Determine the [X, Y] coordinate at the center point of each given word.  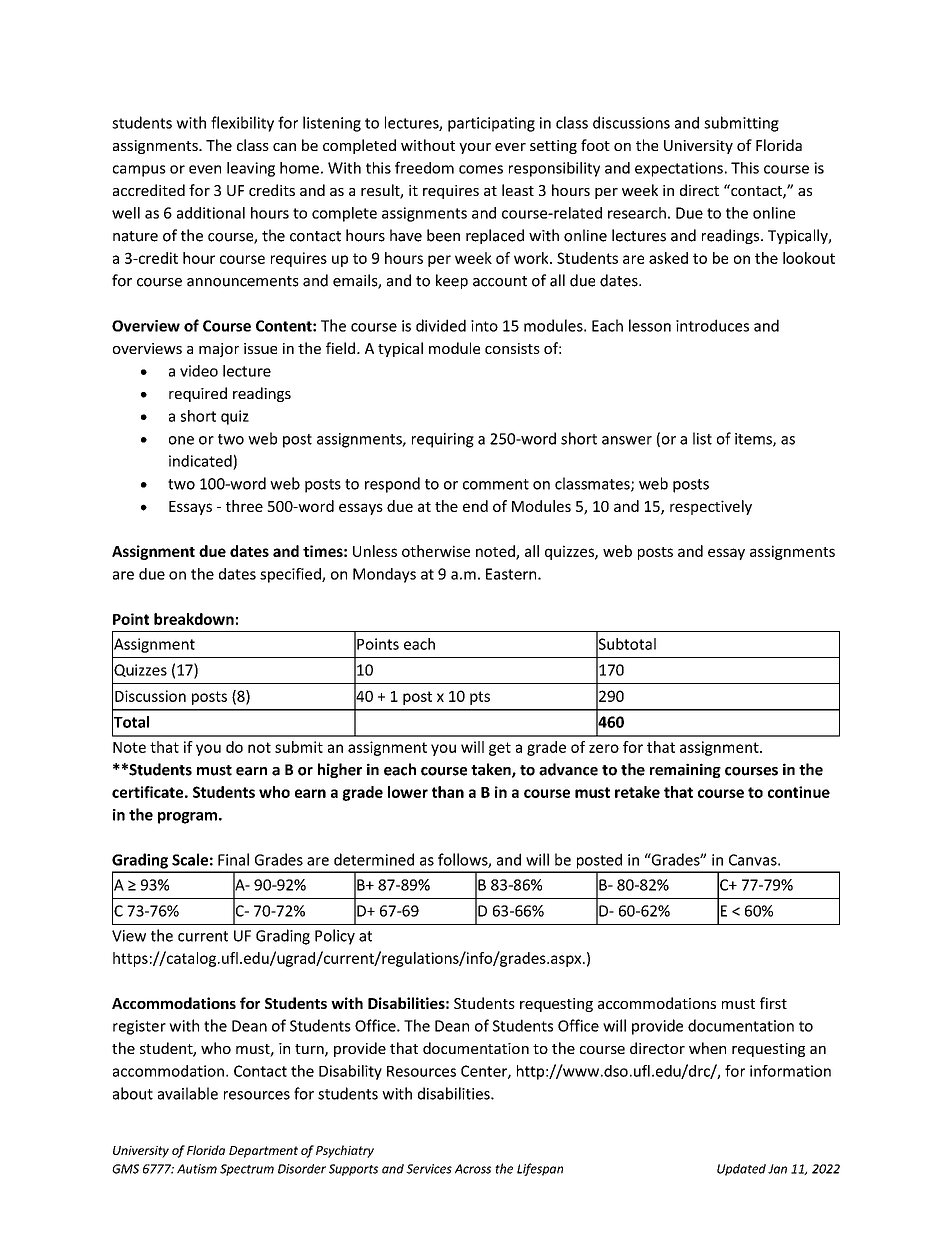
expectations [679, 169]
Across [473, 1169]
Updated [741, 1170]
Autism [197, 1169]
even [205, 169]
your [475, 148]
